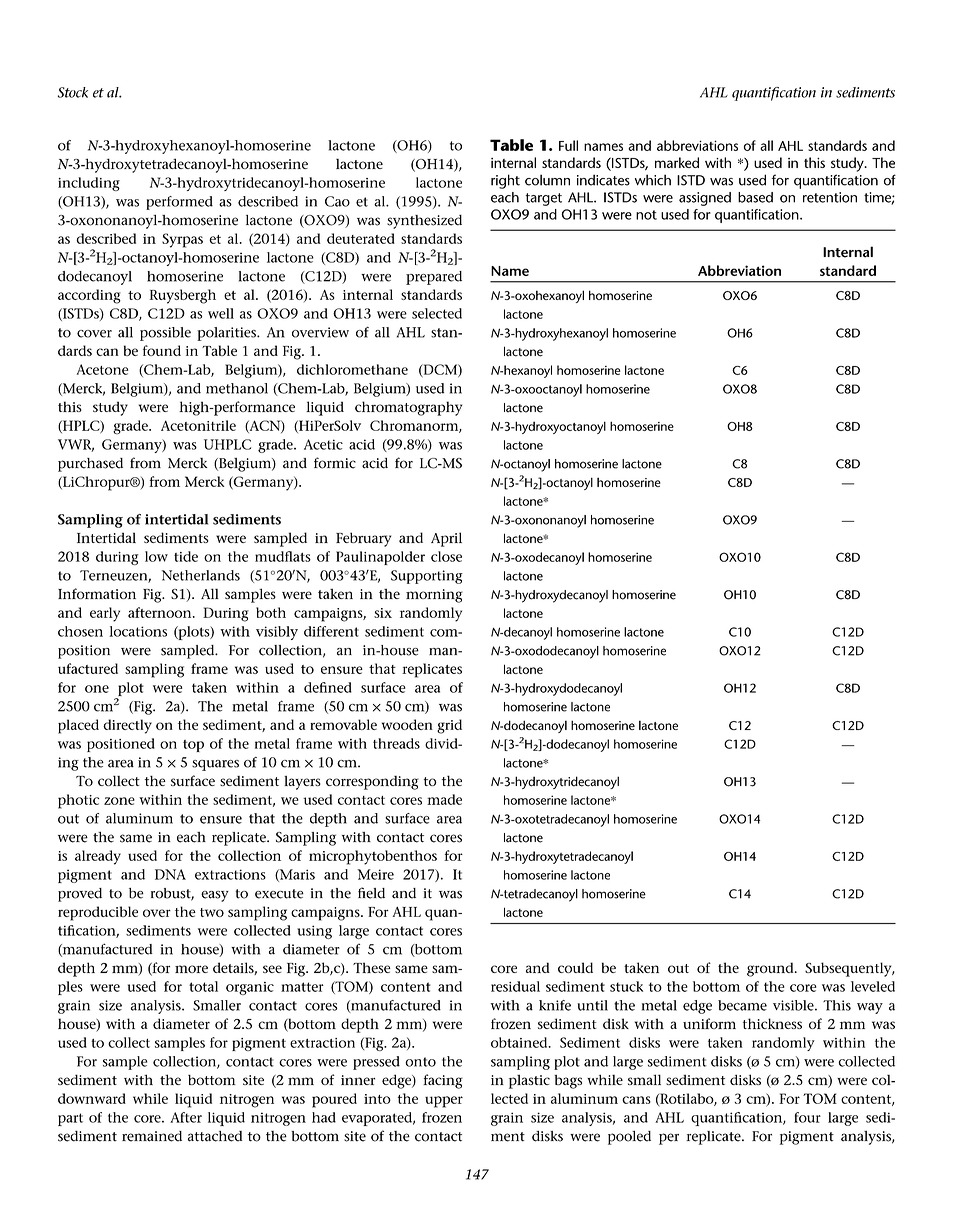 This screenshot has height=1232, width=953. Describe the element at coordinates (152, 1136) in the screenshot. I see `remained` at that location.
